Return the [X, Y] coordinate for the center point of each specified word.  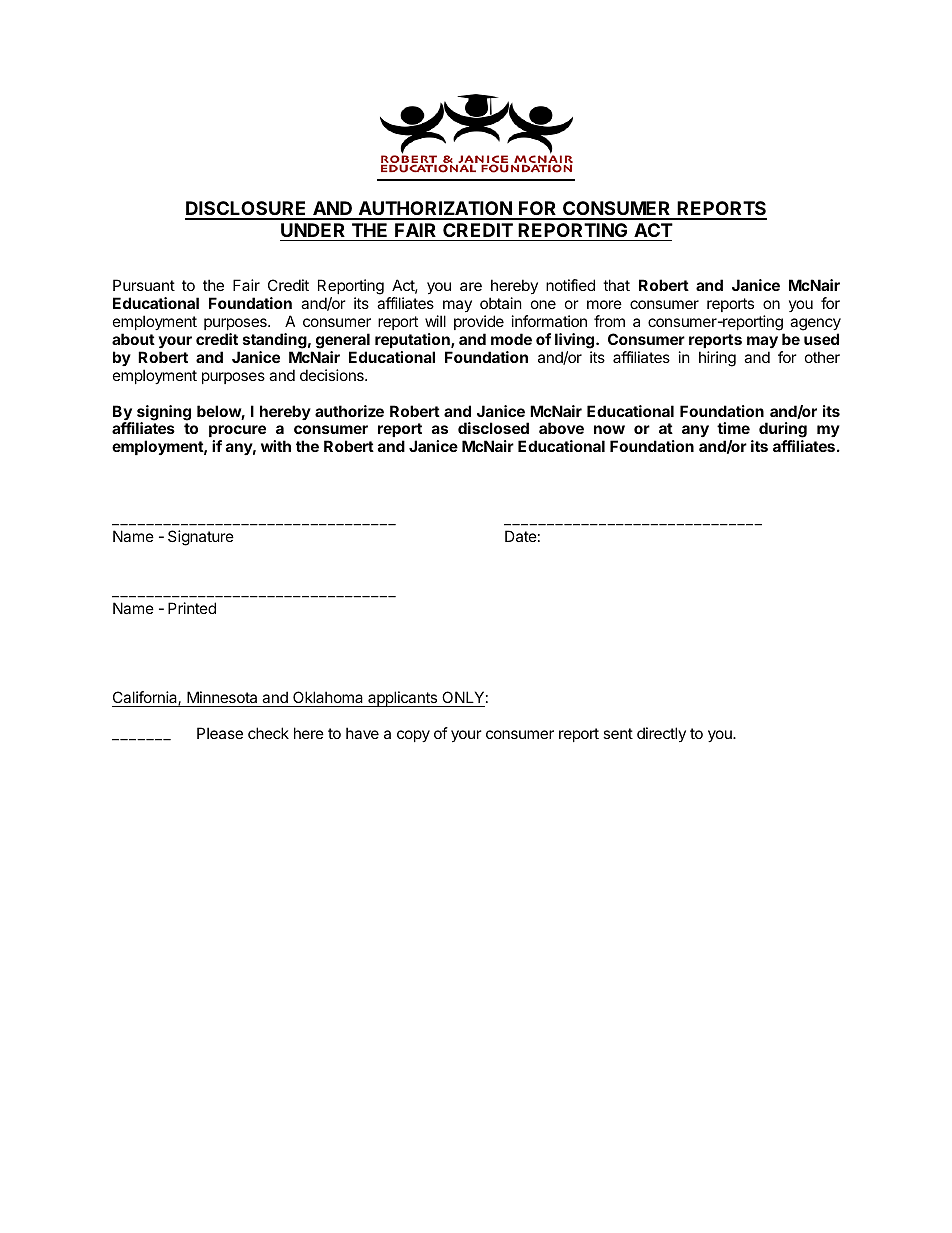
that [616, 285]
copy [413, 736]
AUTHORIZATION [435, 210]
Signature [201, 538]
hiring [717, 359]
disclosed [493, 428]
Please [220, 733]
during [783, 431]
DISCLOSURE [247, 210]
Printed [192, 608]
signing [163, 414]
